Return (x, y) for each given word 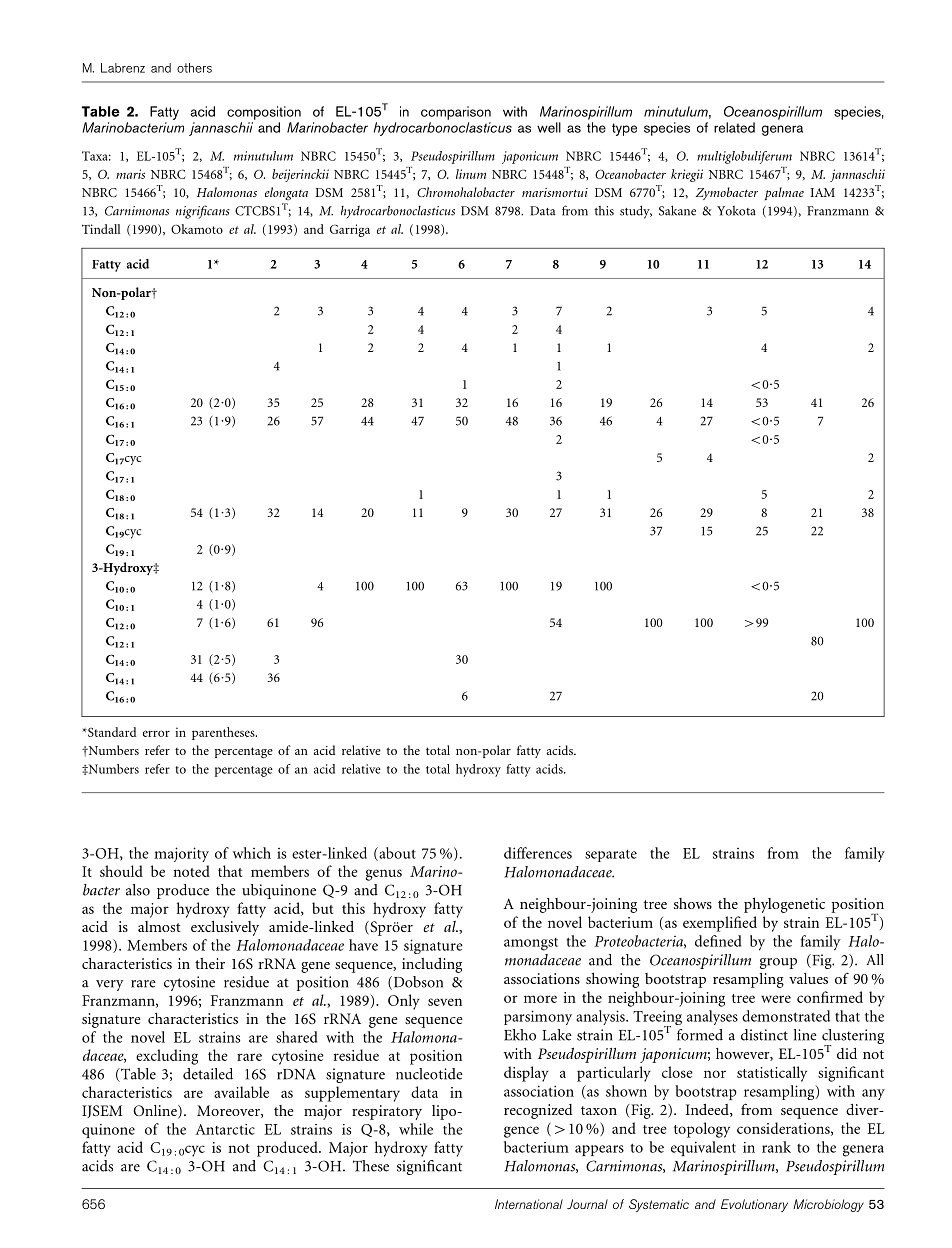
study (636, 212)
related (734, 127)
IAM (823, 192)
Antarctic (225, 1129)
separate (611, 855)
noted (191, 871)
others (194, 68)
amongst (531, 944)
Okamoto (197, 229)
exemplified (720, 924)
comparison (456, 113)
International (529, 1204)
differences (538, 853)
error (156, 733)
